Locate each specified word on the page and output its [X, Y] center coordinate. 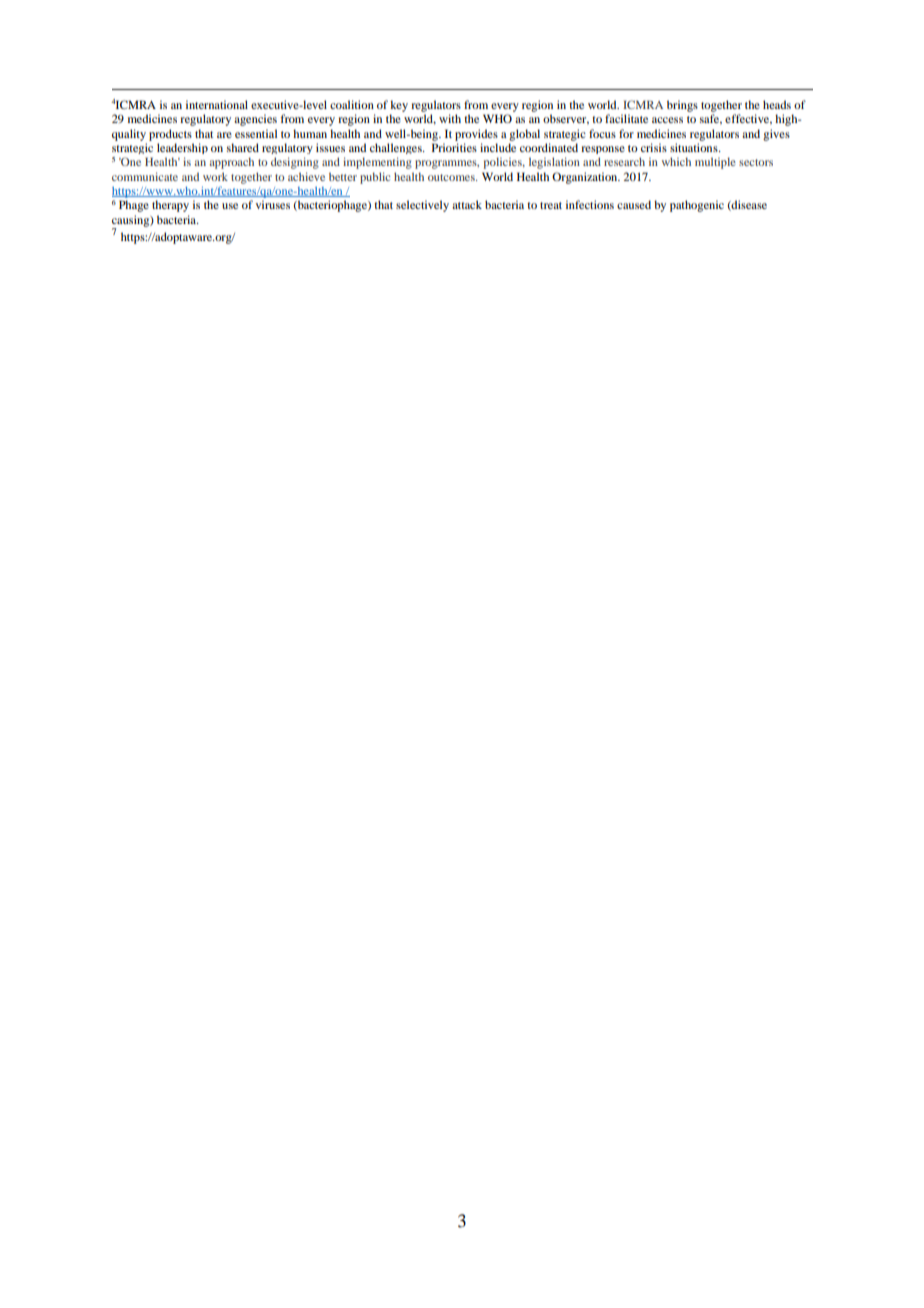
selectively [422, 206]
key [399, 106]
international [217, 104]
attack [467, 204]
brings [682, 106]
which [676, 161]
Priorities [454, 147]
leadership [182, 148]
